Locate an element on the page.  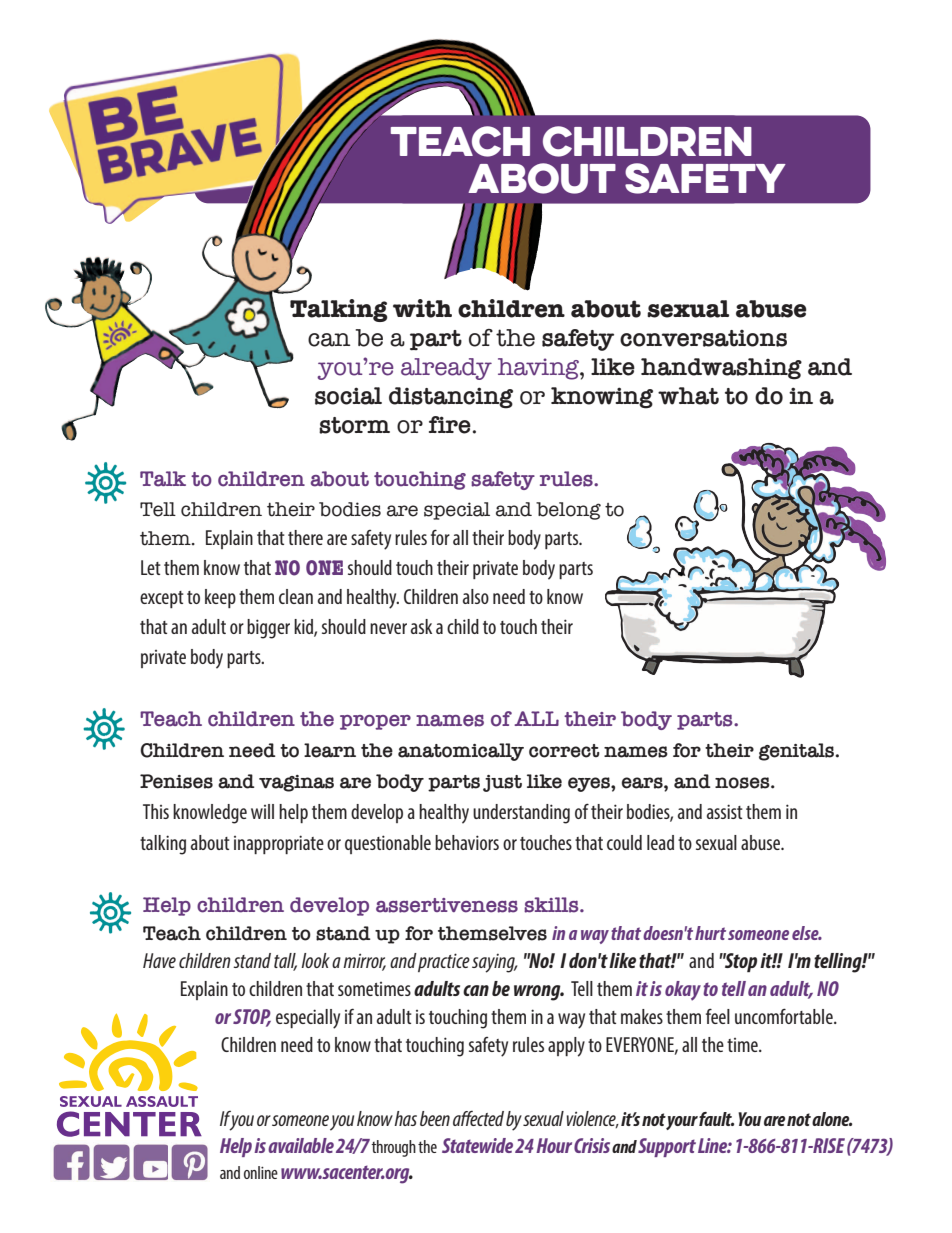
keep is located at coordinates (220, 598).
